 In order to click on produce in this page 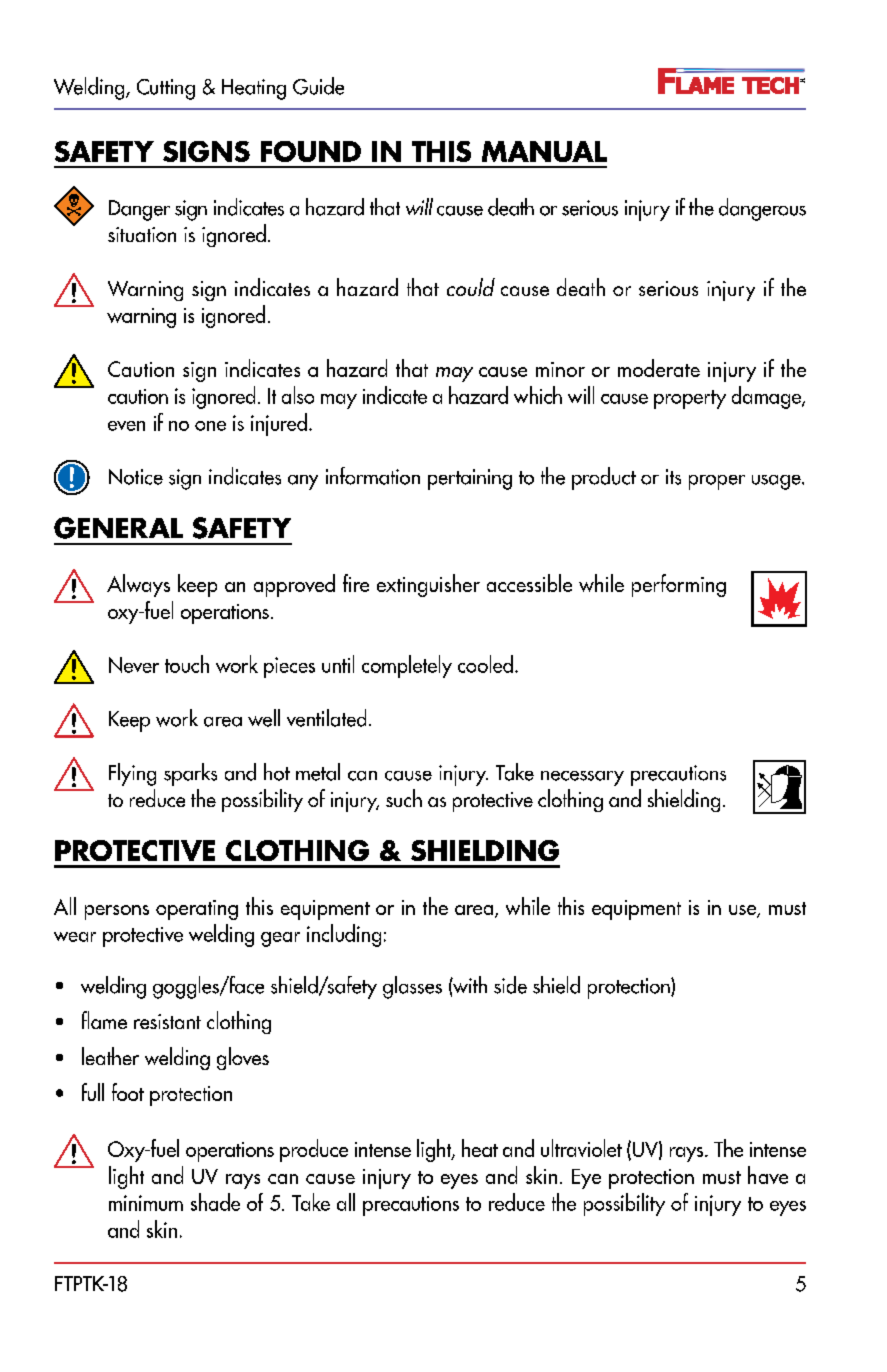, I will do `click(314, 1150)`.
